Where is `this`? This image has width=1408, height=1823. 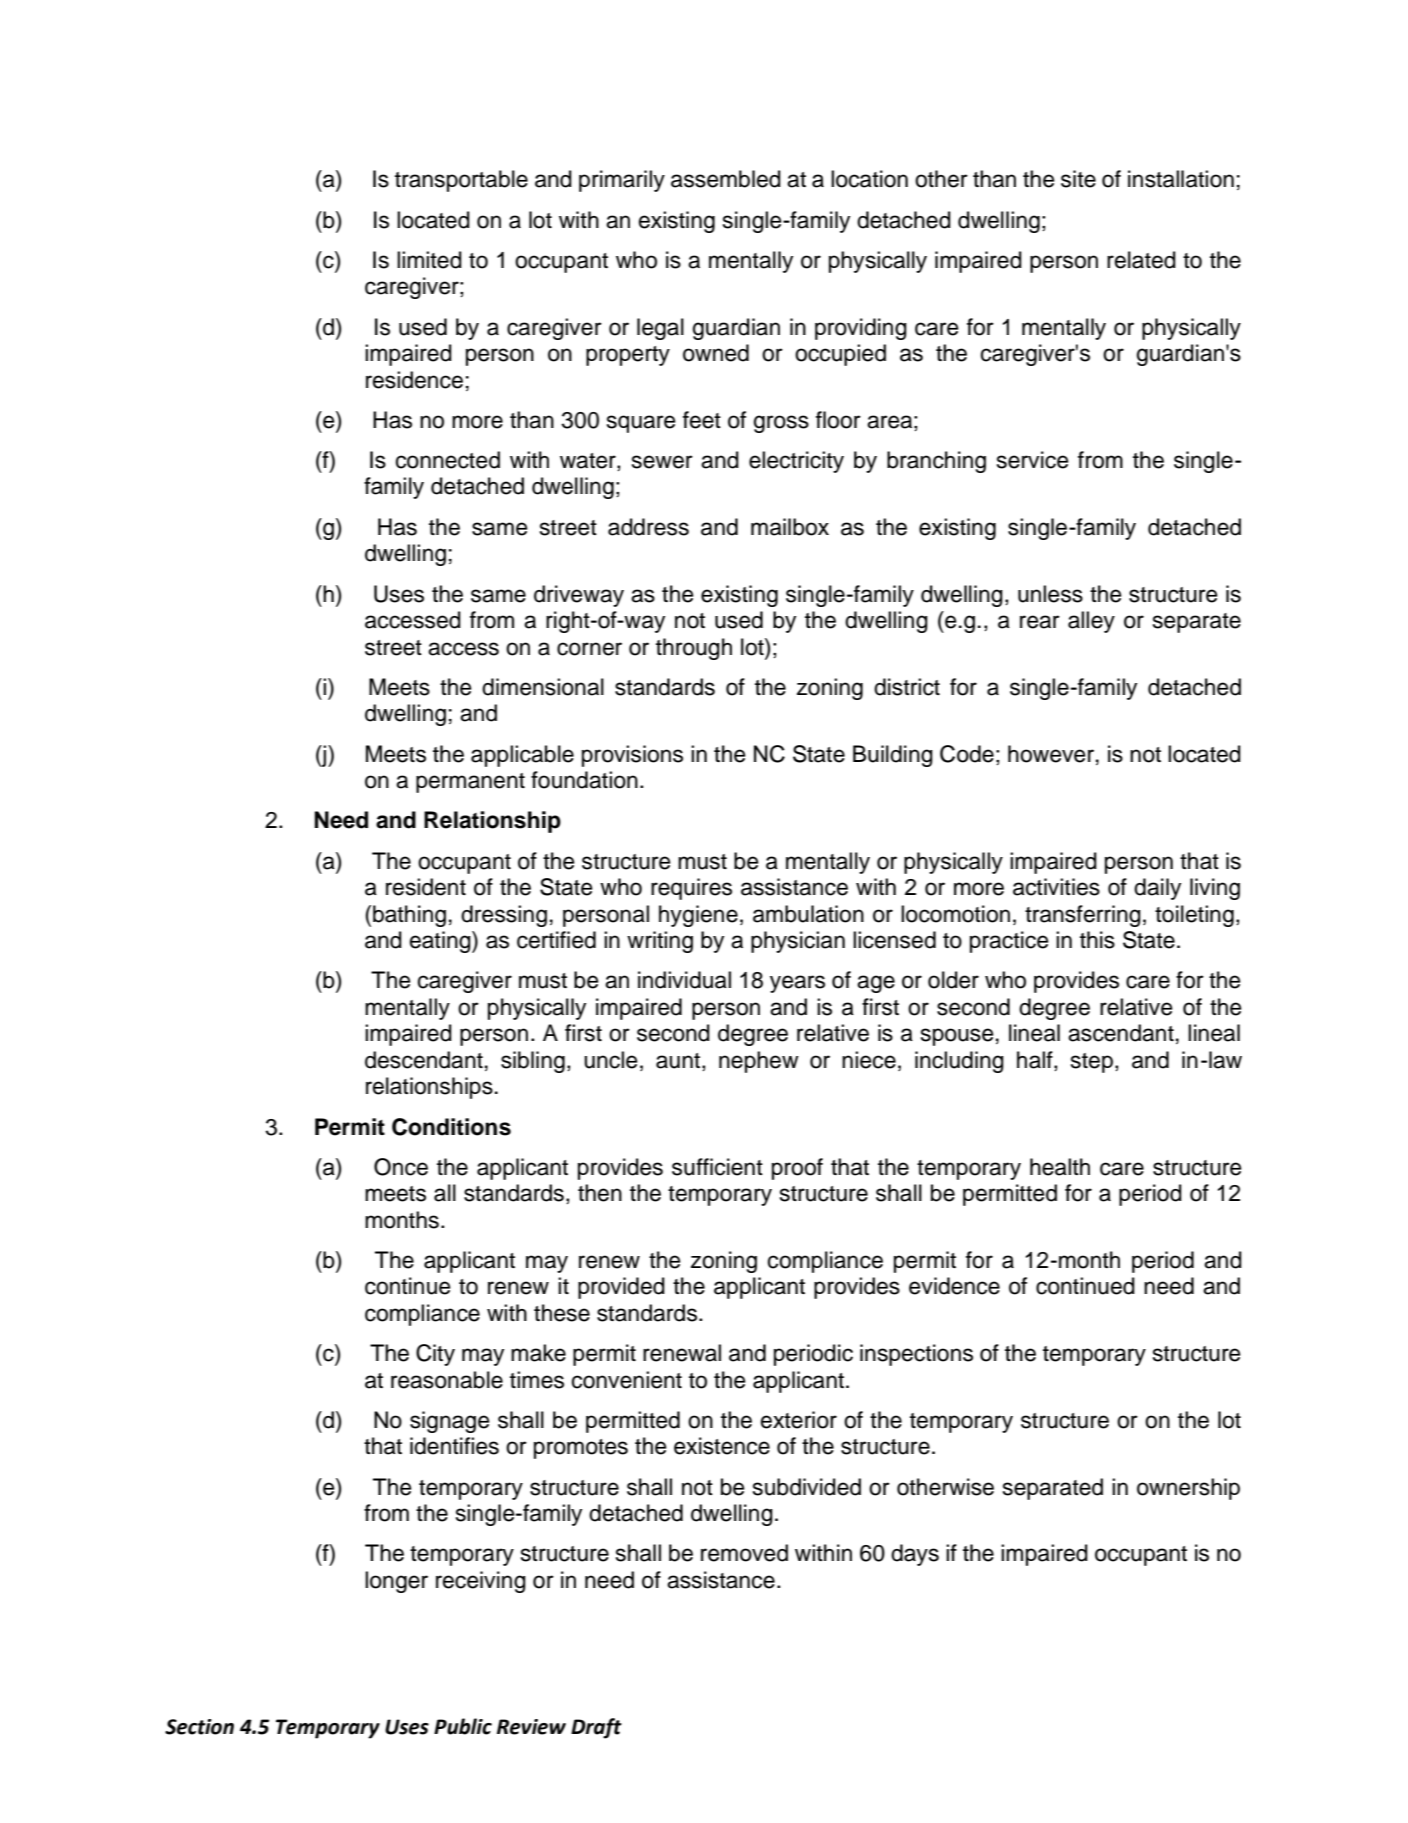 this is located at coordinates (1097, 940).
